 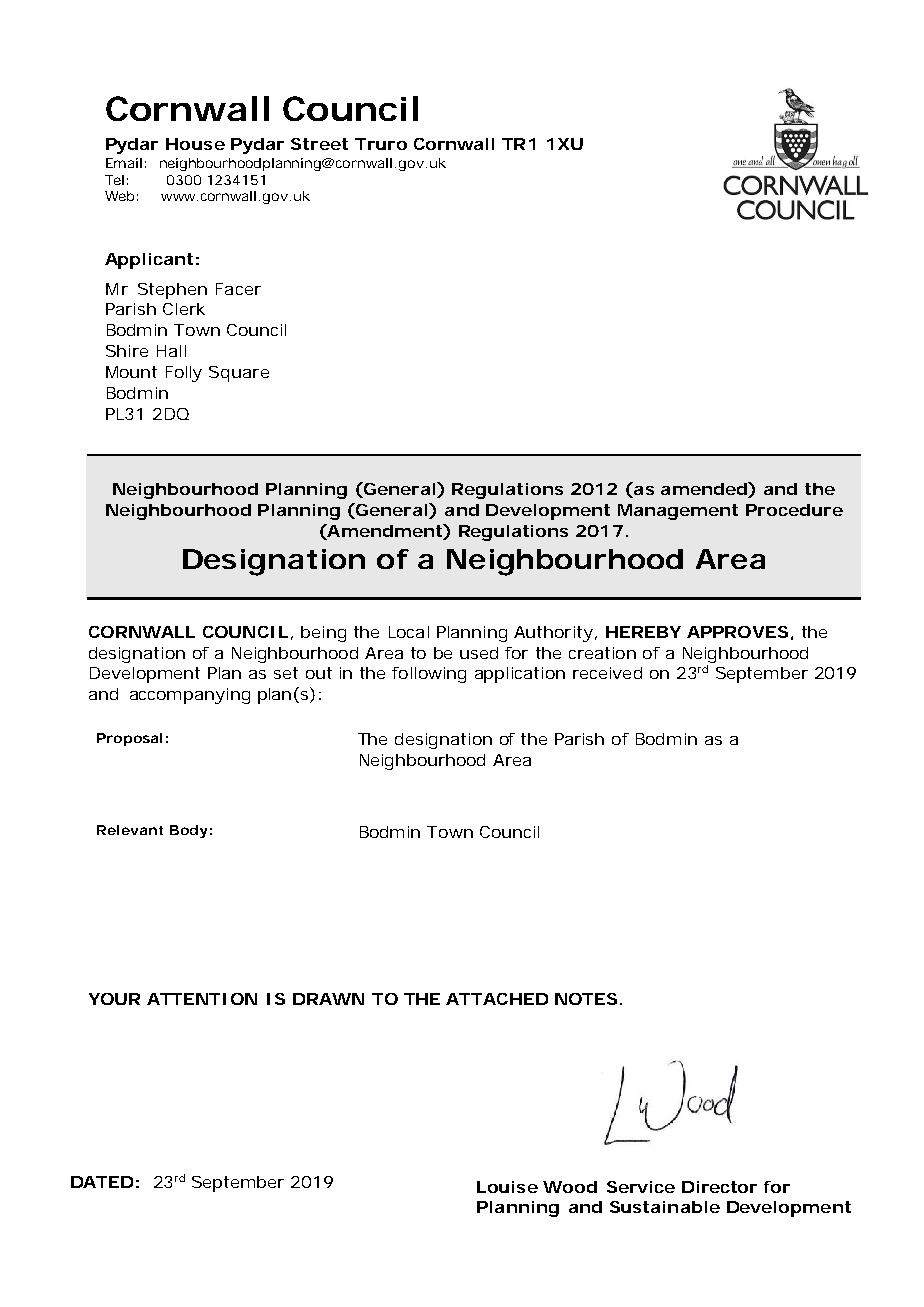 What do you see at coordinates (202, 999) in the screenshot?
I see `ATTENTION` at bounding box center [202, 999].
